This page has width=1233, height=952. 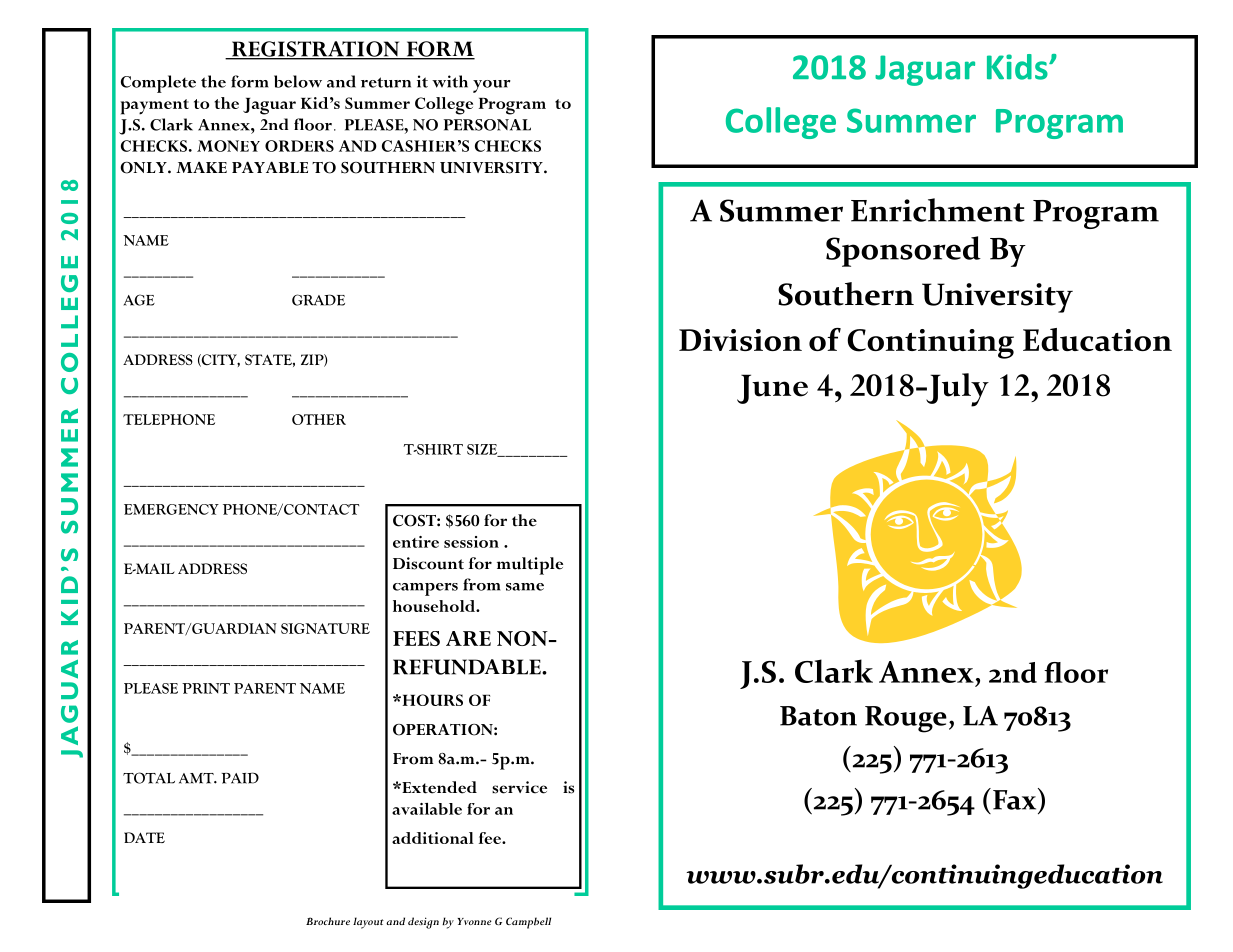 What do you see at coordinates (171, 509) in the page?
I see `EMERGENCY` at bounding box center [171, 509].
